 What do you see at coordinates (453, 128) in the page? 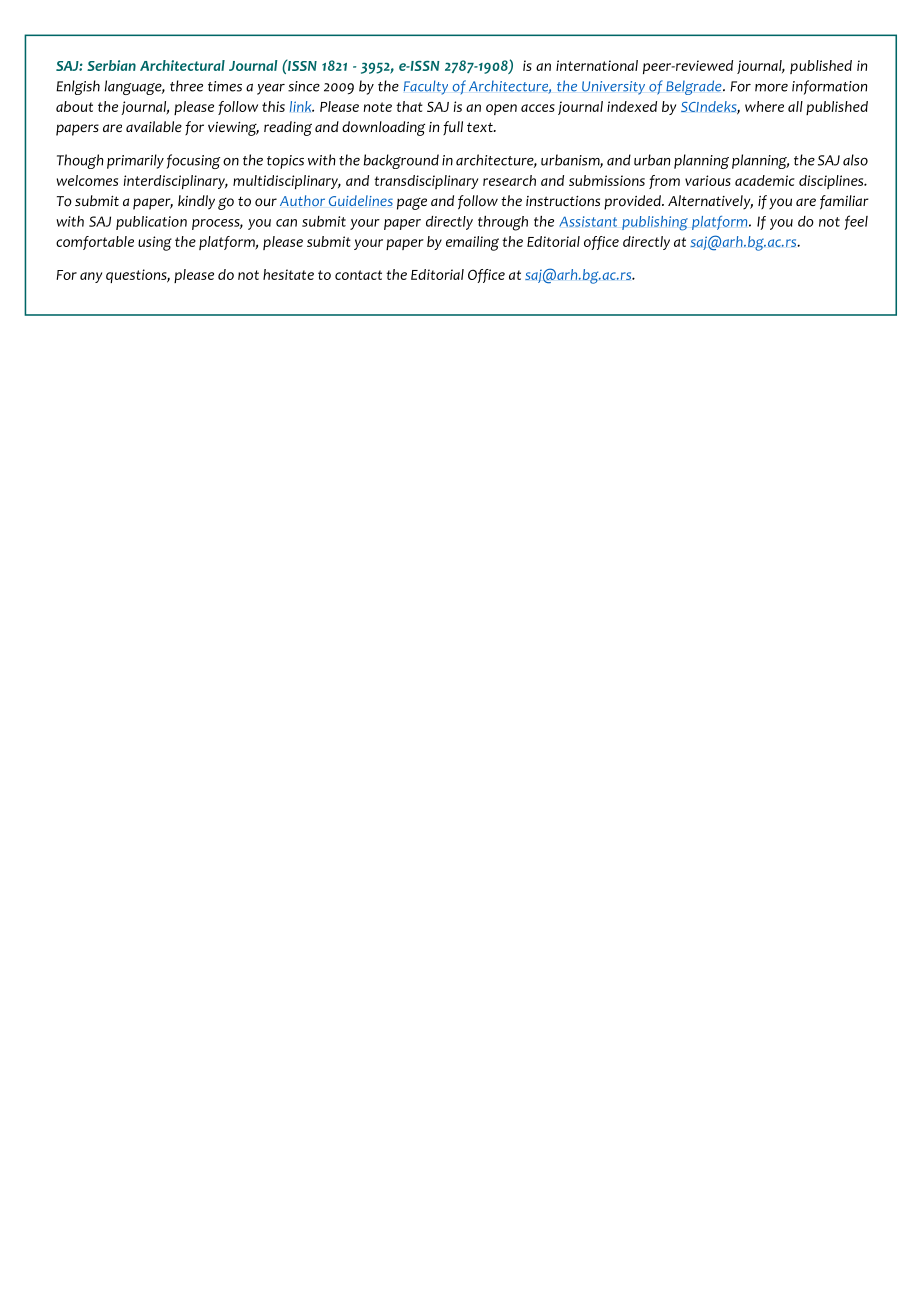
I see `full` at bounding box center [453, 128].
